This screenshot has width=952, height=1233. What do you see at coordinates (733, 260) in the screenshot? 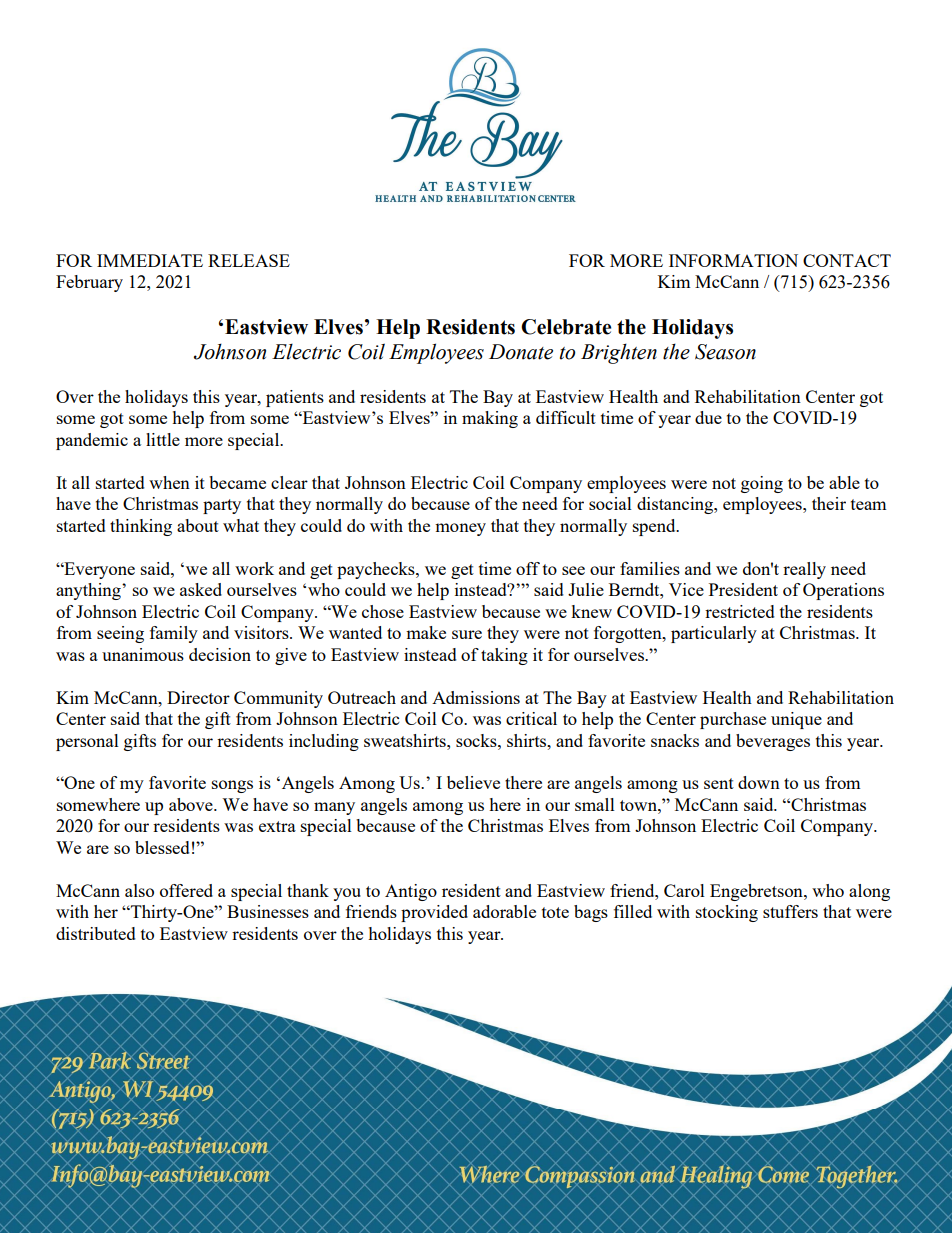
I see `INFORMATION` at bounding box center [733, 260].
